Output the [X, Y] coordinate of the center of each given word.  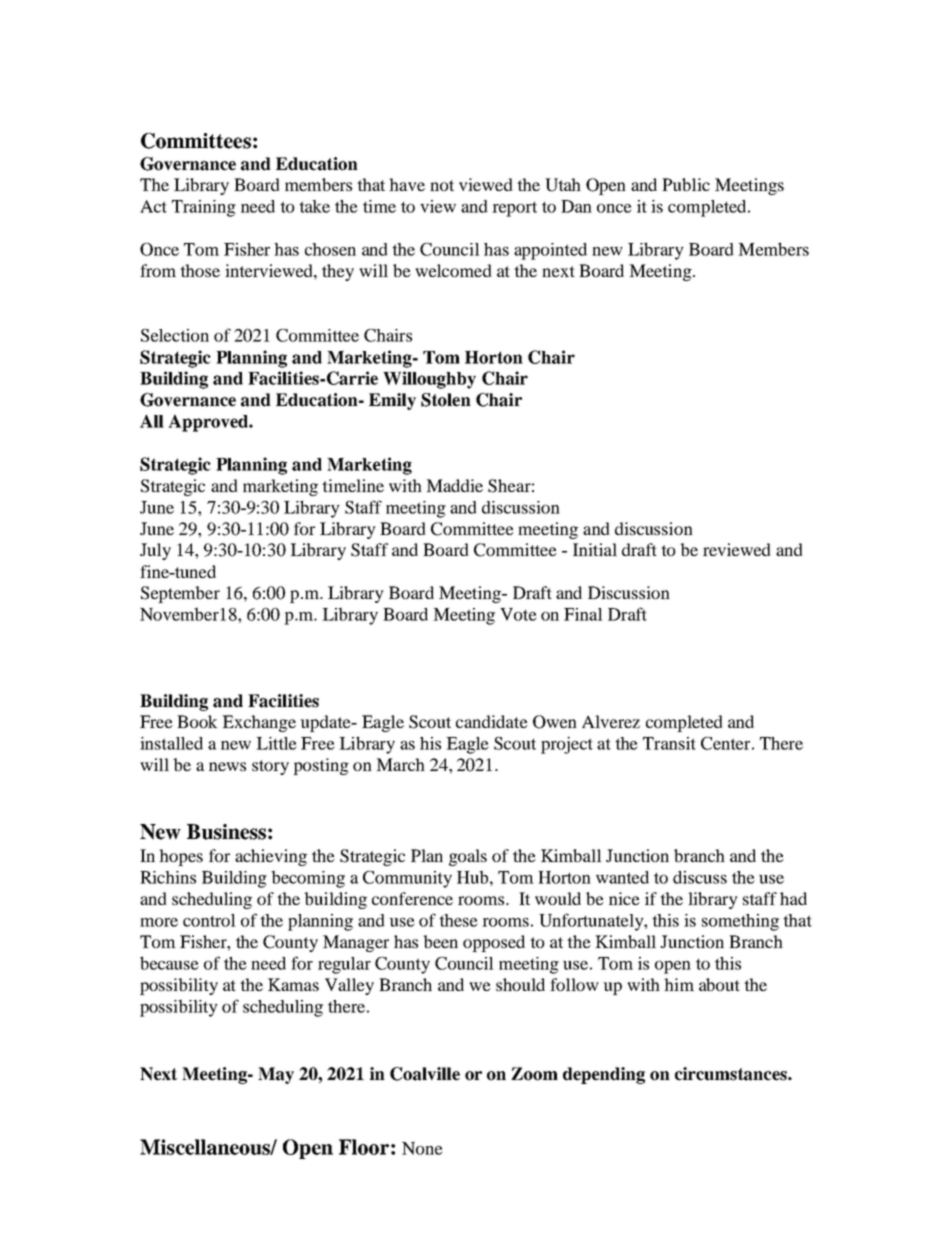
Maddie [454, 485]
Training [204, 208]
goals [468, 857]
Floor [364, 1147]
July [155, 551]
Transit [669, 743]
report [514, 209]
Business [226, 832]
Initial [595, 549]
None [422, 1148]
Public [686, 184]
